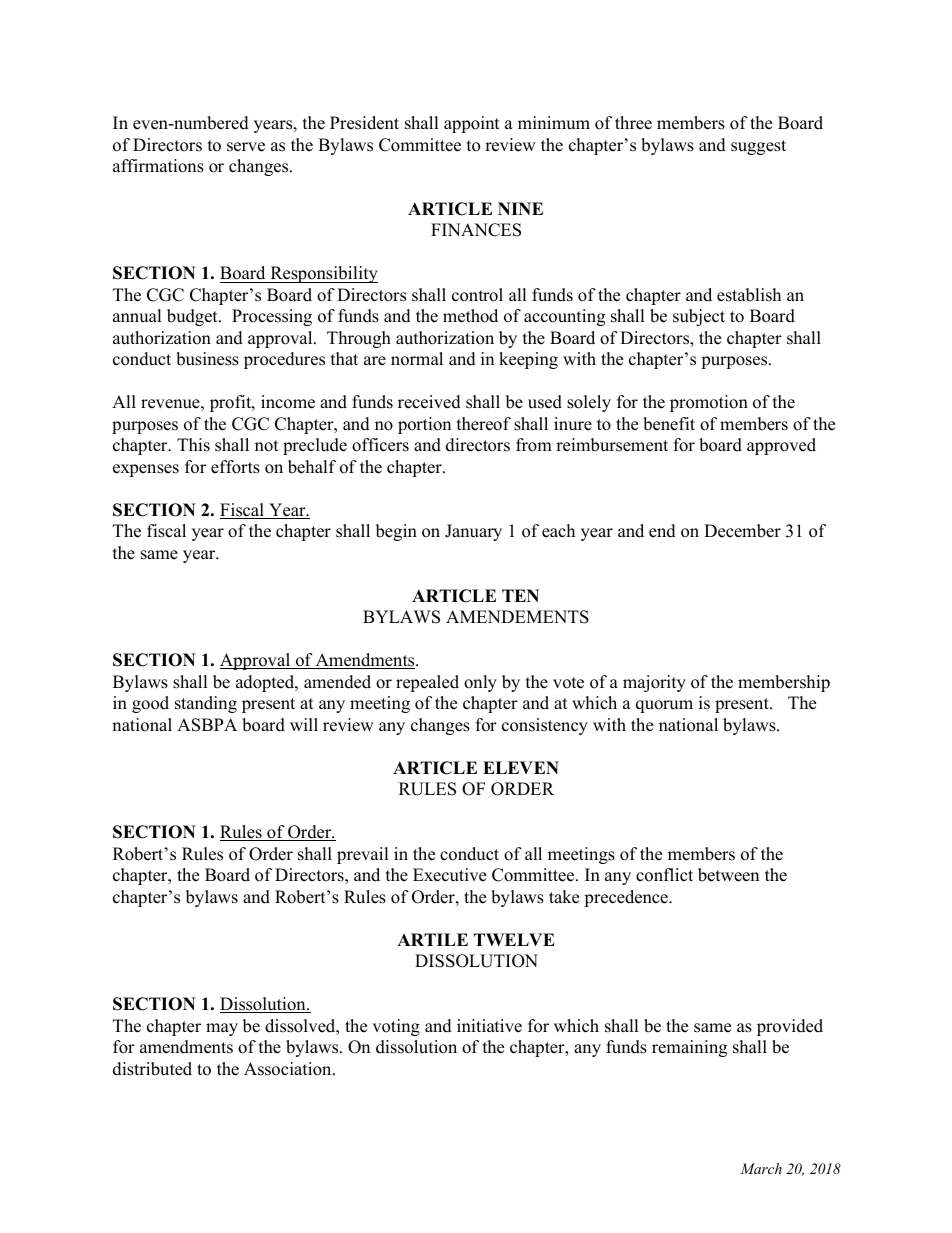  What do you see at coordinates (472, 124) in the screenshot?
I see `appoint` at bounding box center [472, 124].
